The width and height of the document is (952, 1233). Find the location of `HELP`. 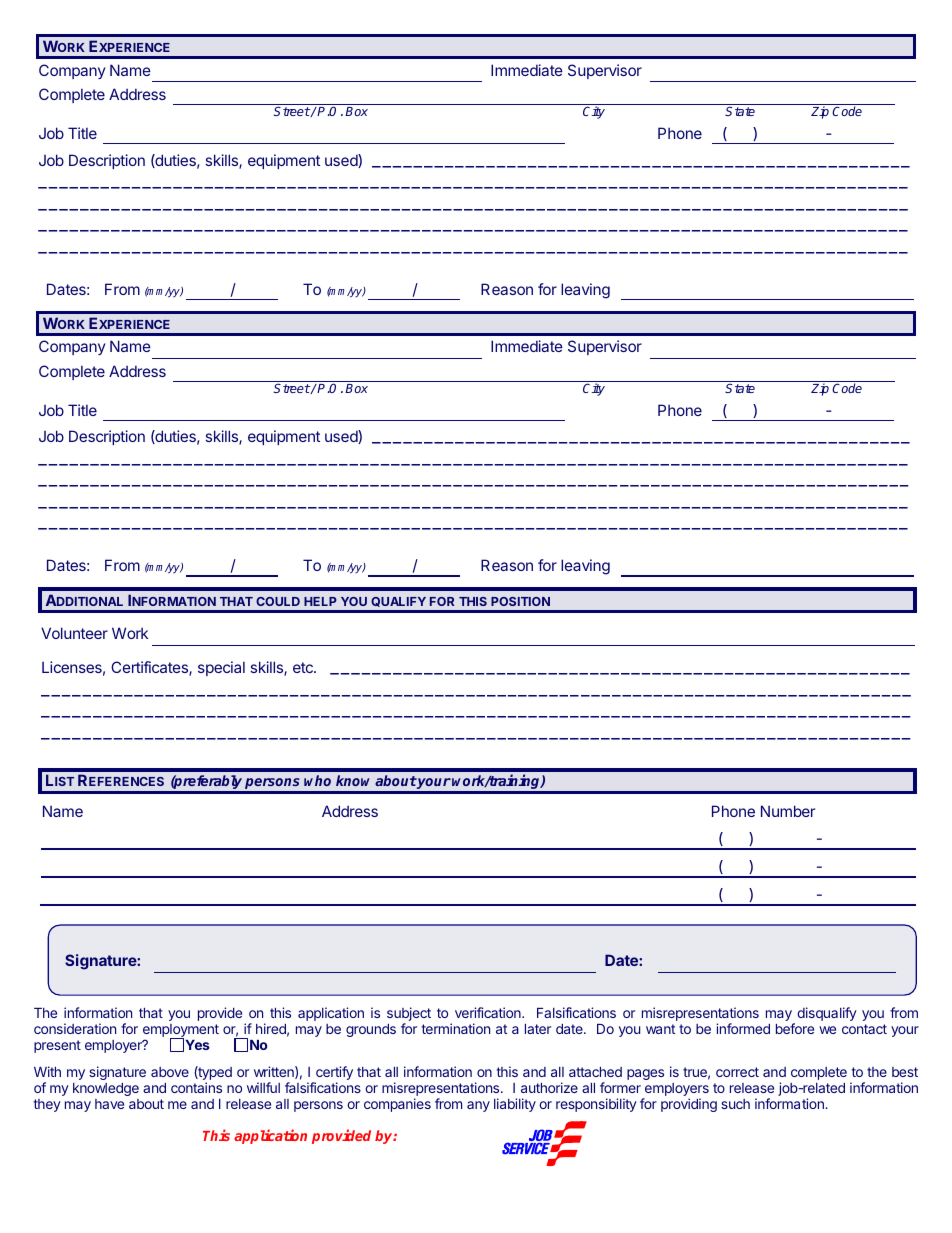

HELP is located at coordinates (320, 601).
